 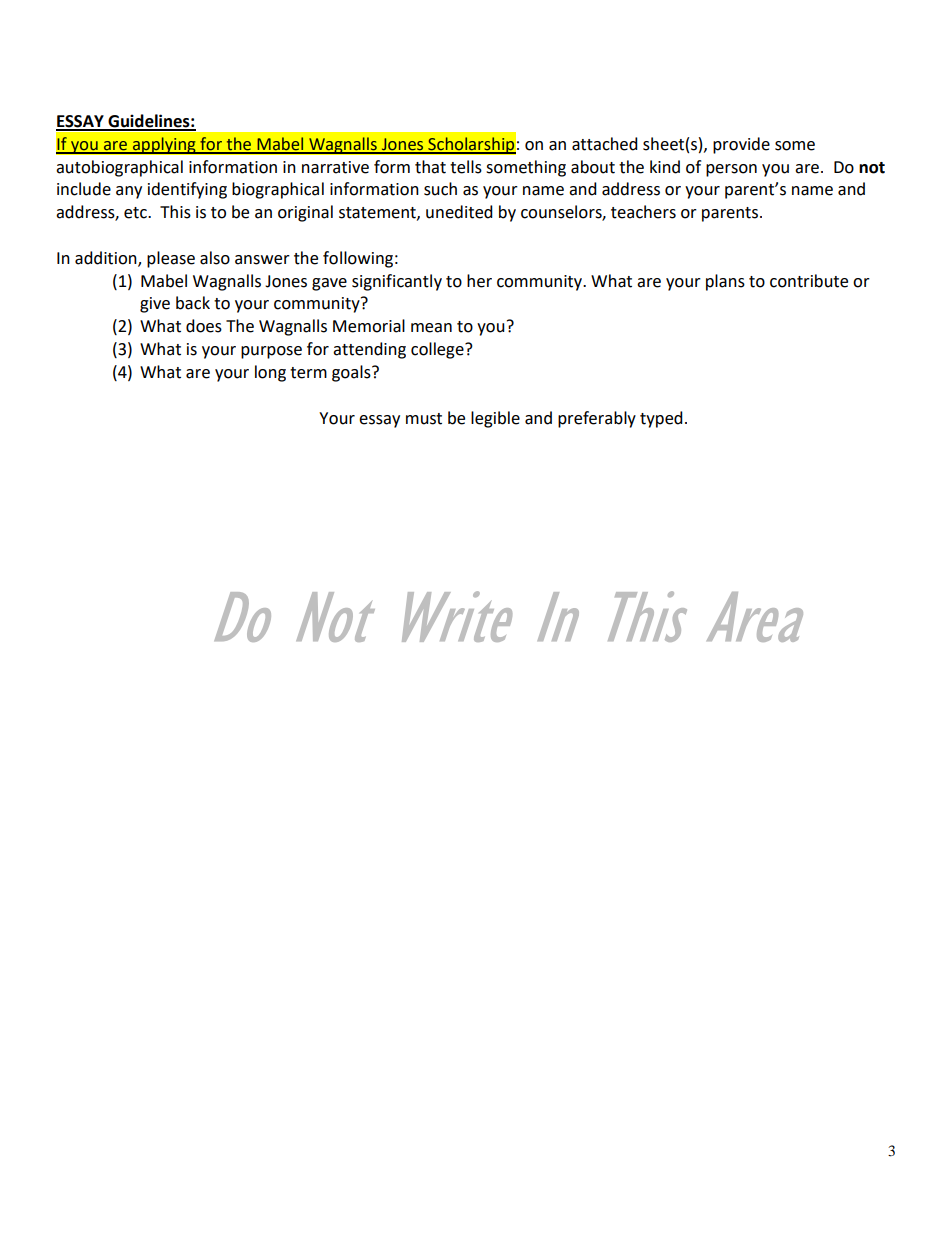 What do you see at coordinates (270, 373) in the document?
I see `long` at bounding box center [270, 373].
